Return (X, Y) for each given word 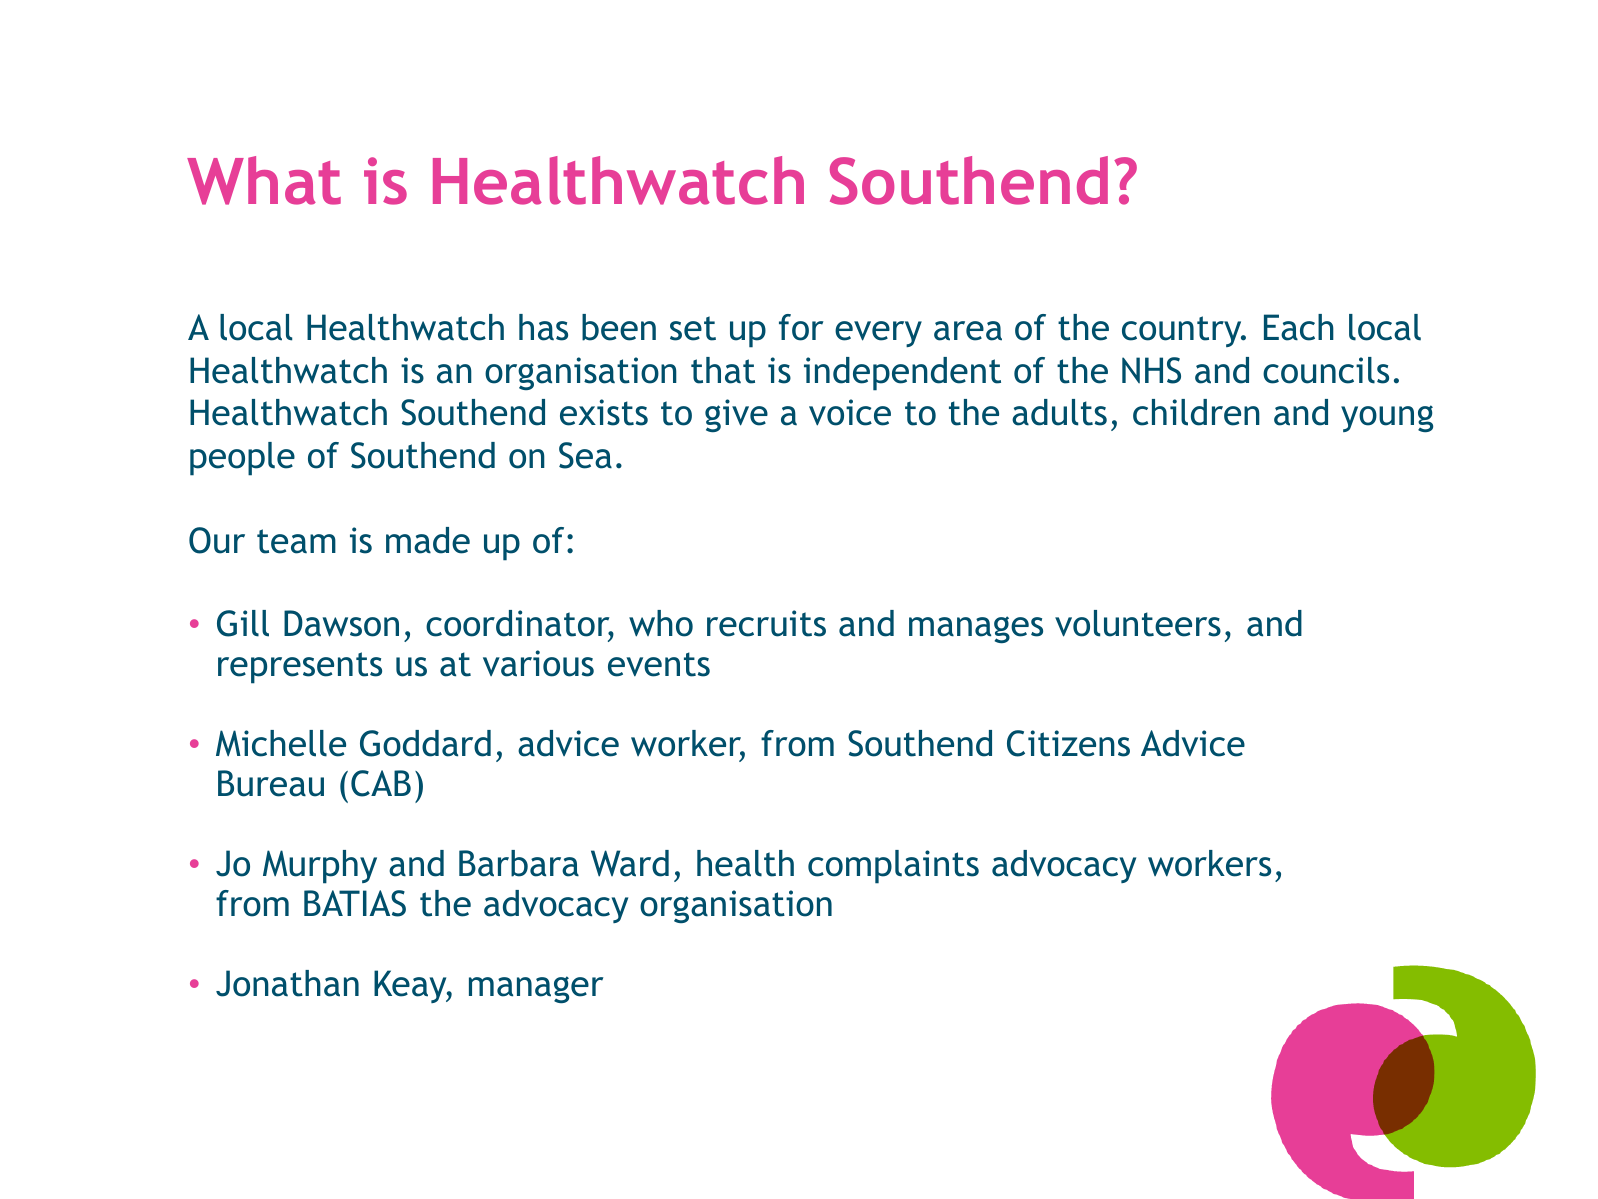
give (736, 415)
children (1196, 412)
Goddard (425, 743)
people (242, 459)
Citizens (1068, 743)
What (264, 180)
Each (1299, 327)
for (801, 327)
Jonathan (287, 983)
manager (536, 989)
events (659, 664)
